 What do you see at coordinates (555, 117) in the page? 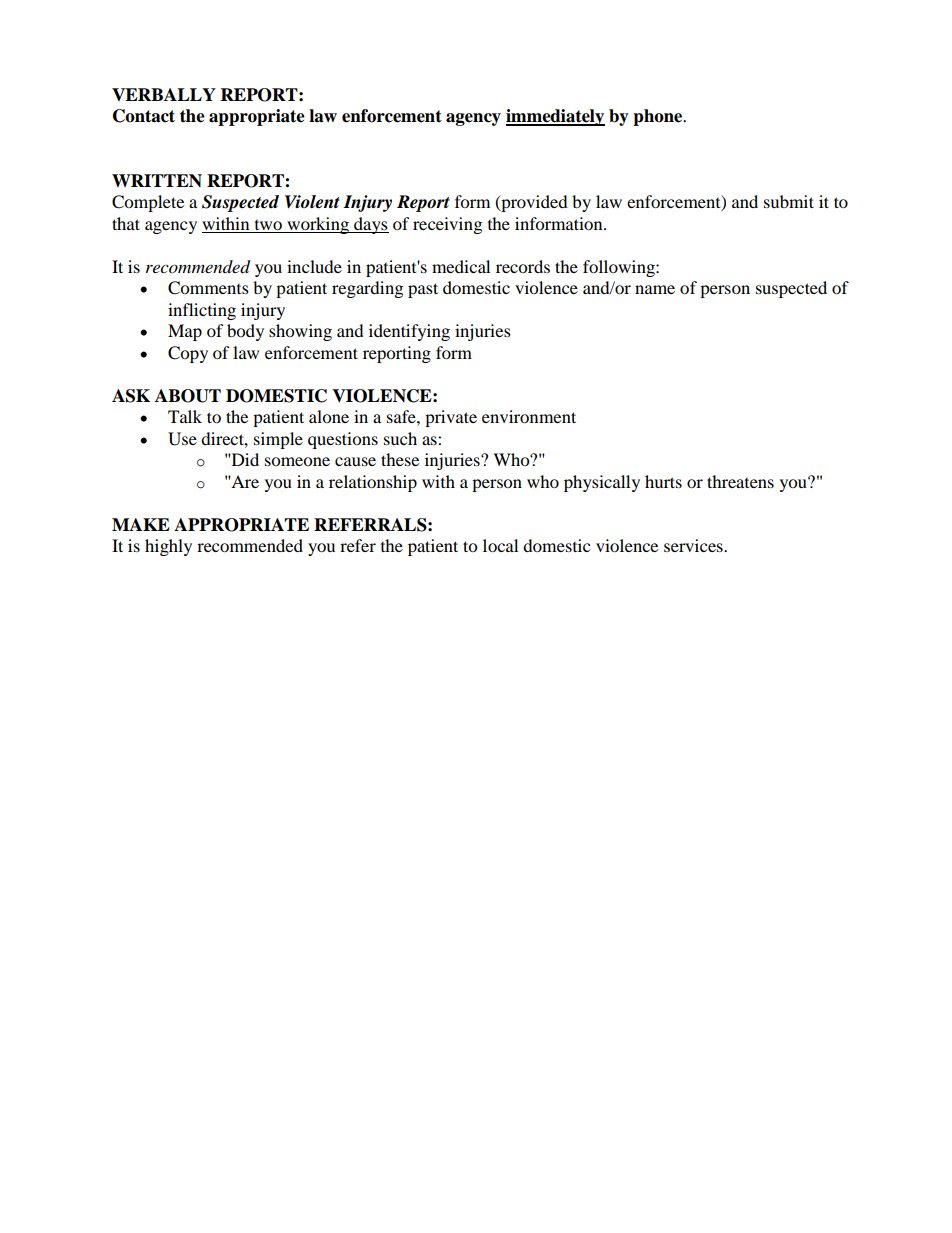
I see `immediately` at bounding box center [555, 117].
